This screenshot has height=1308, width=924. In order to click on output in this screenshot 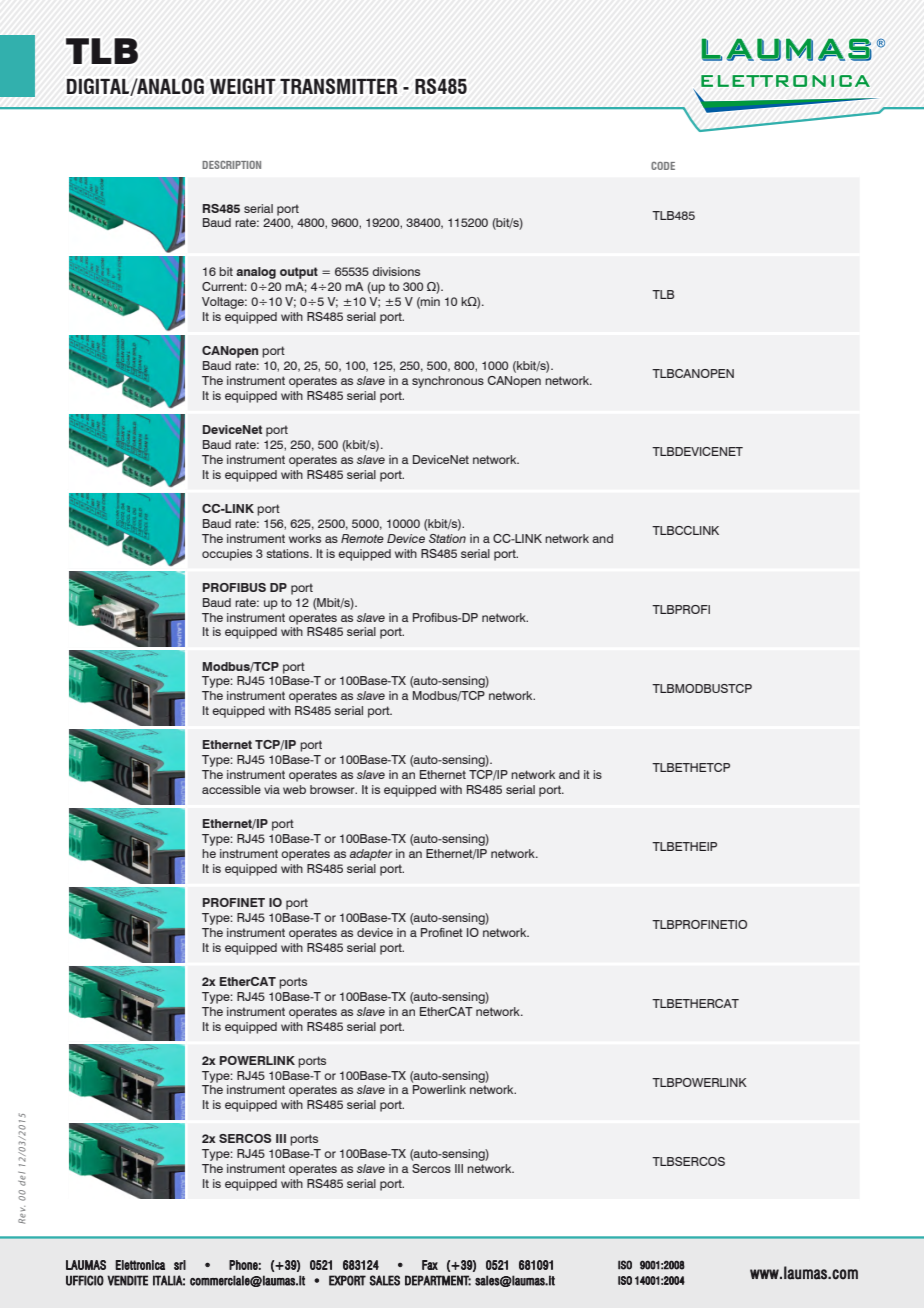, I will do `click(299, 273)`.
